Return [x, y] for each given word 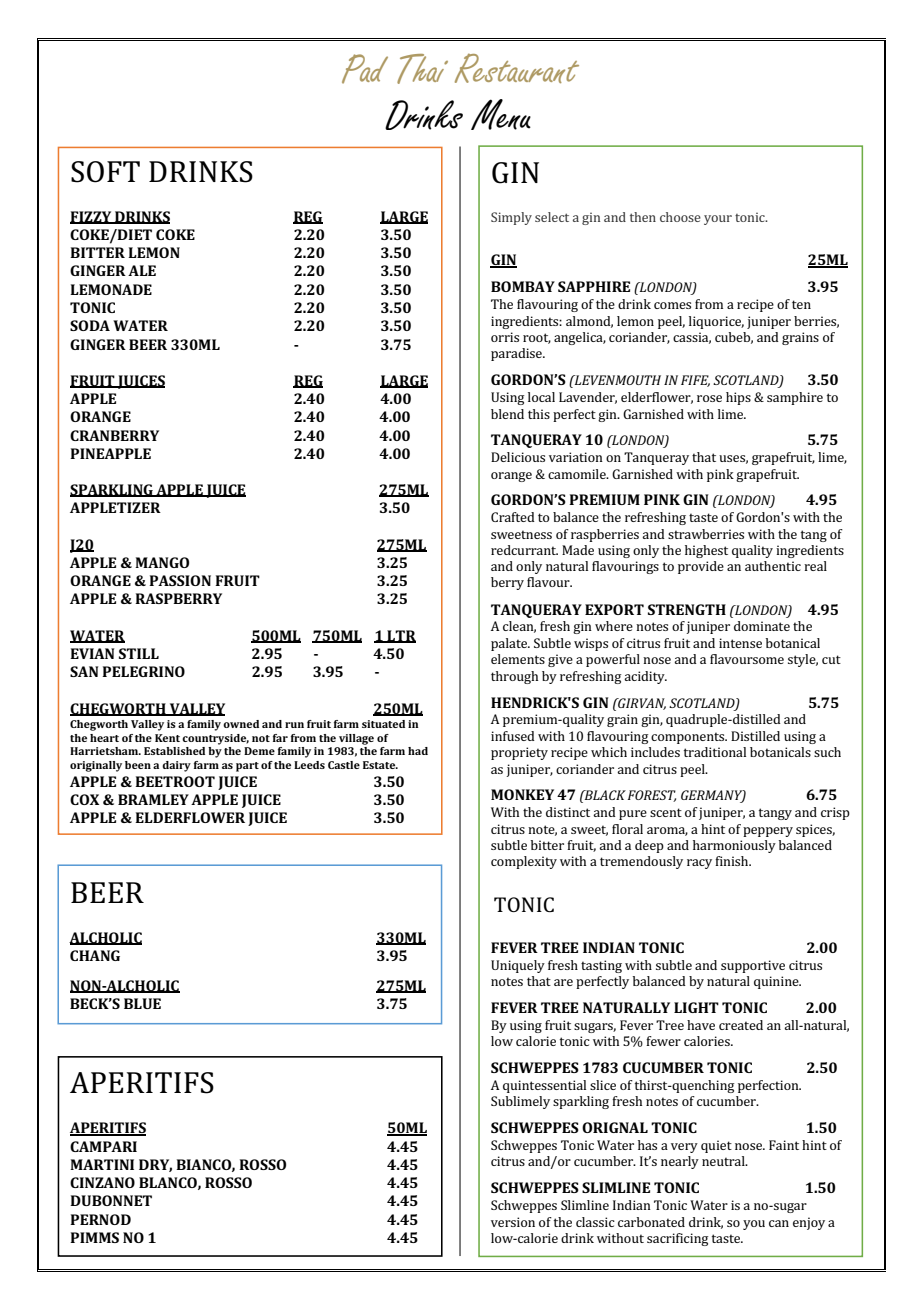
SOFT [105, 172]
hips [738, 398]
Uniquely [518, 966]
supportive [753, 966]
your [718, 220]
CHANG [95, 955]
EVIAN [92, 653]
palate [510, 644]
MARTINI [102, 1164]
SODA [90, 325]
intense [740, 643]
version [513, 1222]
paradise [517, 354]
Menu [501, 114]
